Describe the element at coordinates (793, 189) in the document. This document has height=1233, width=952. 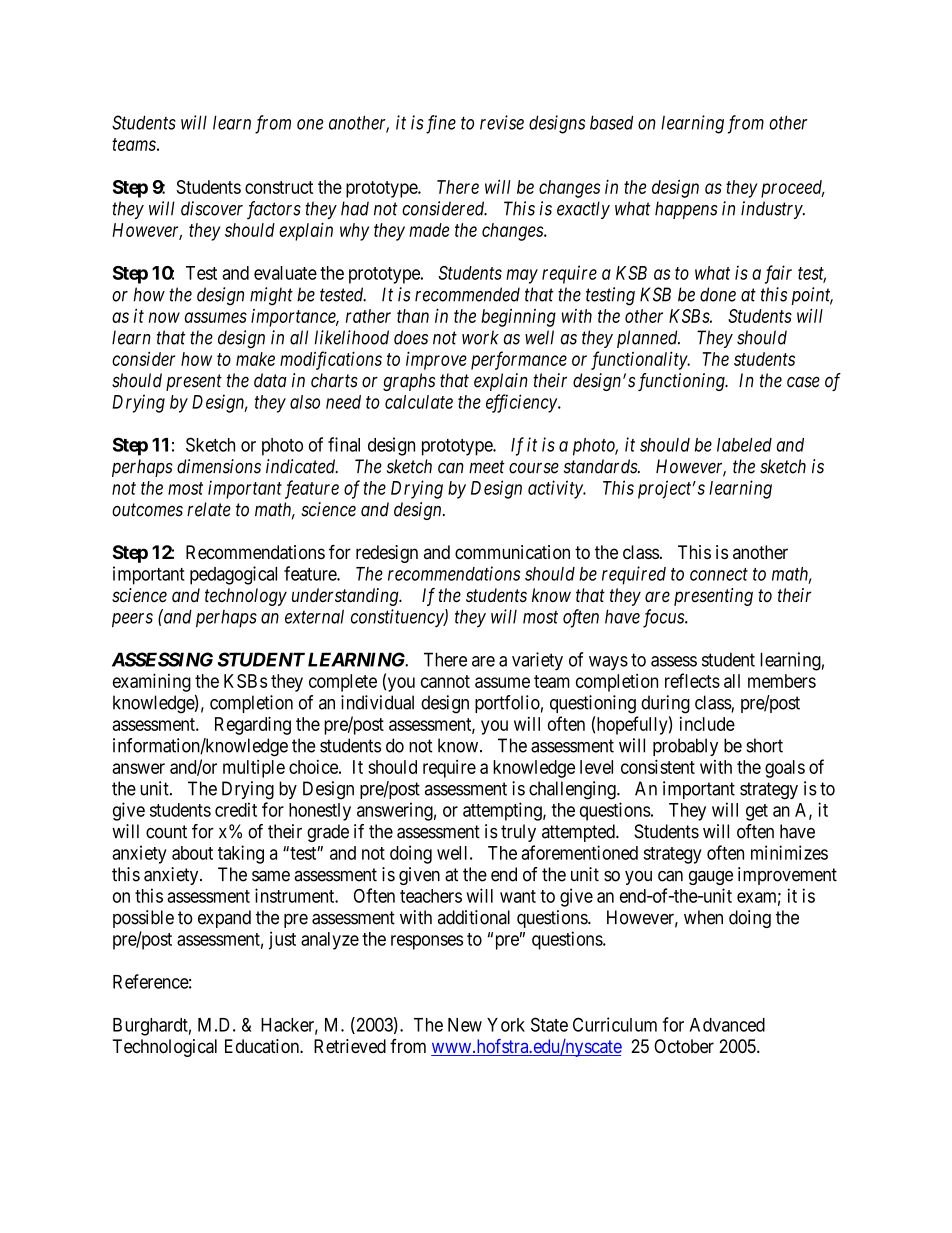
I see `proceed` at that location.
